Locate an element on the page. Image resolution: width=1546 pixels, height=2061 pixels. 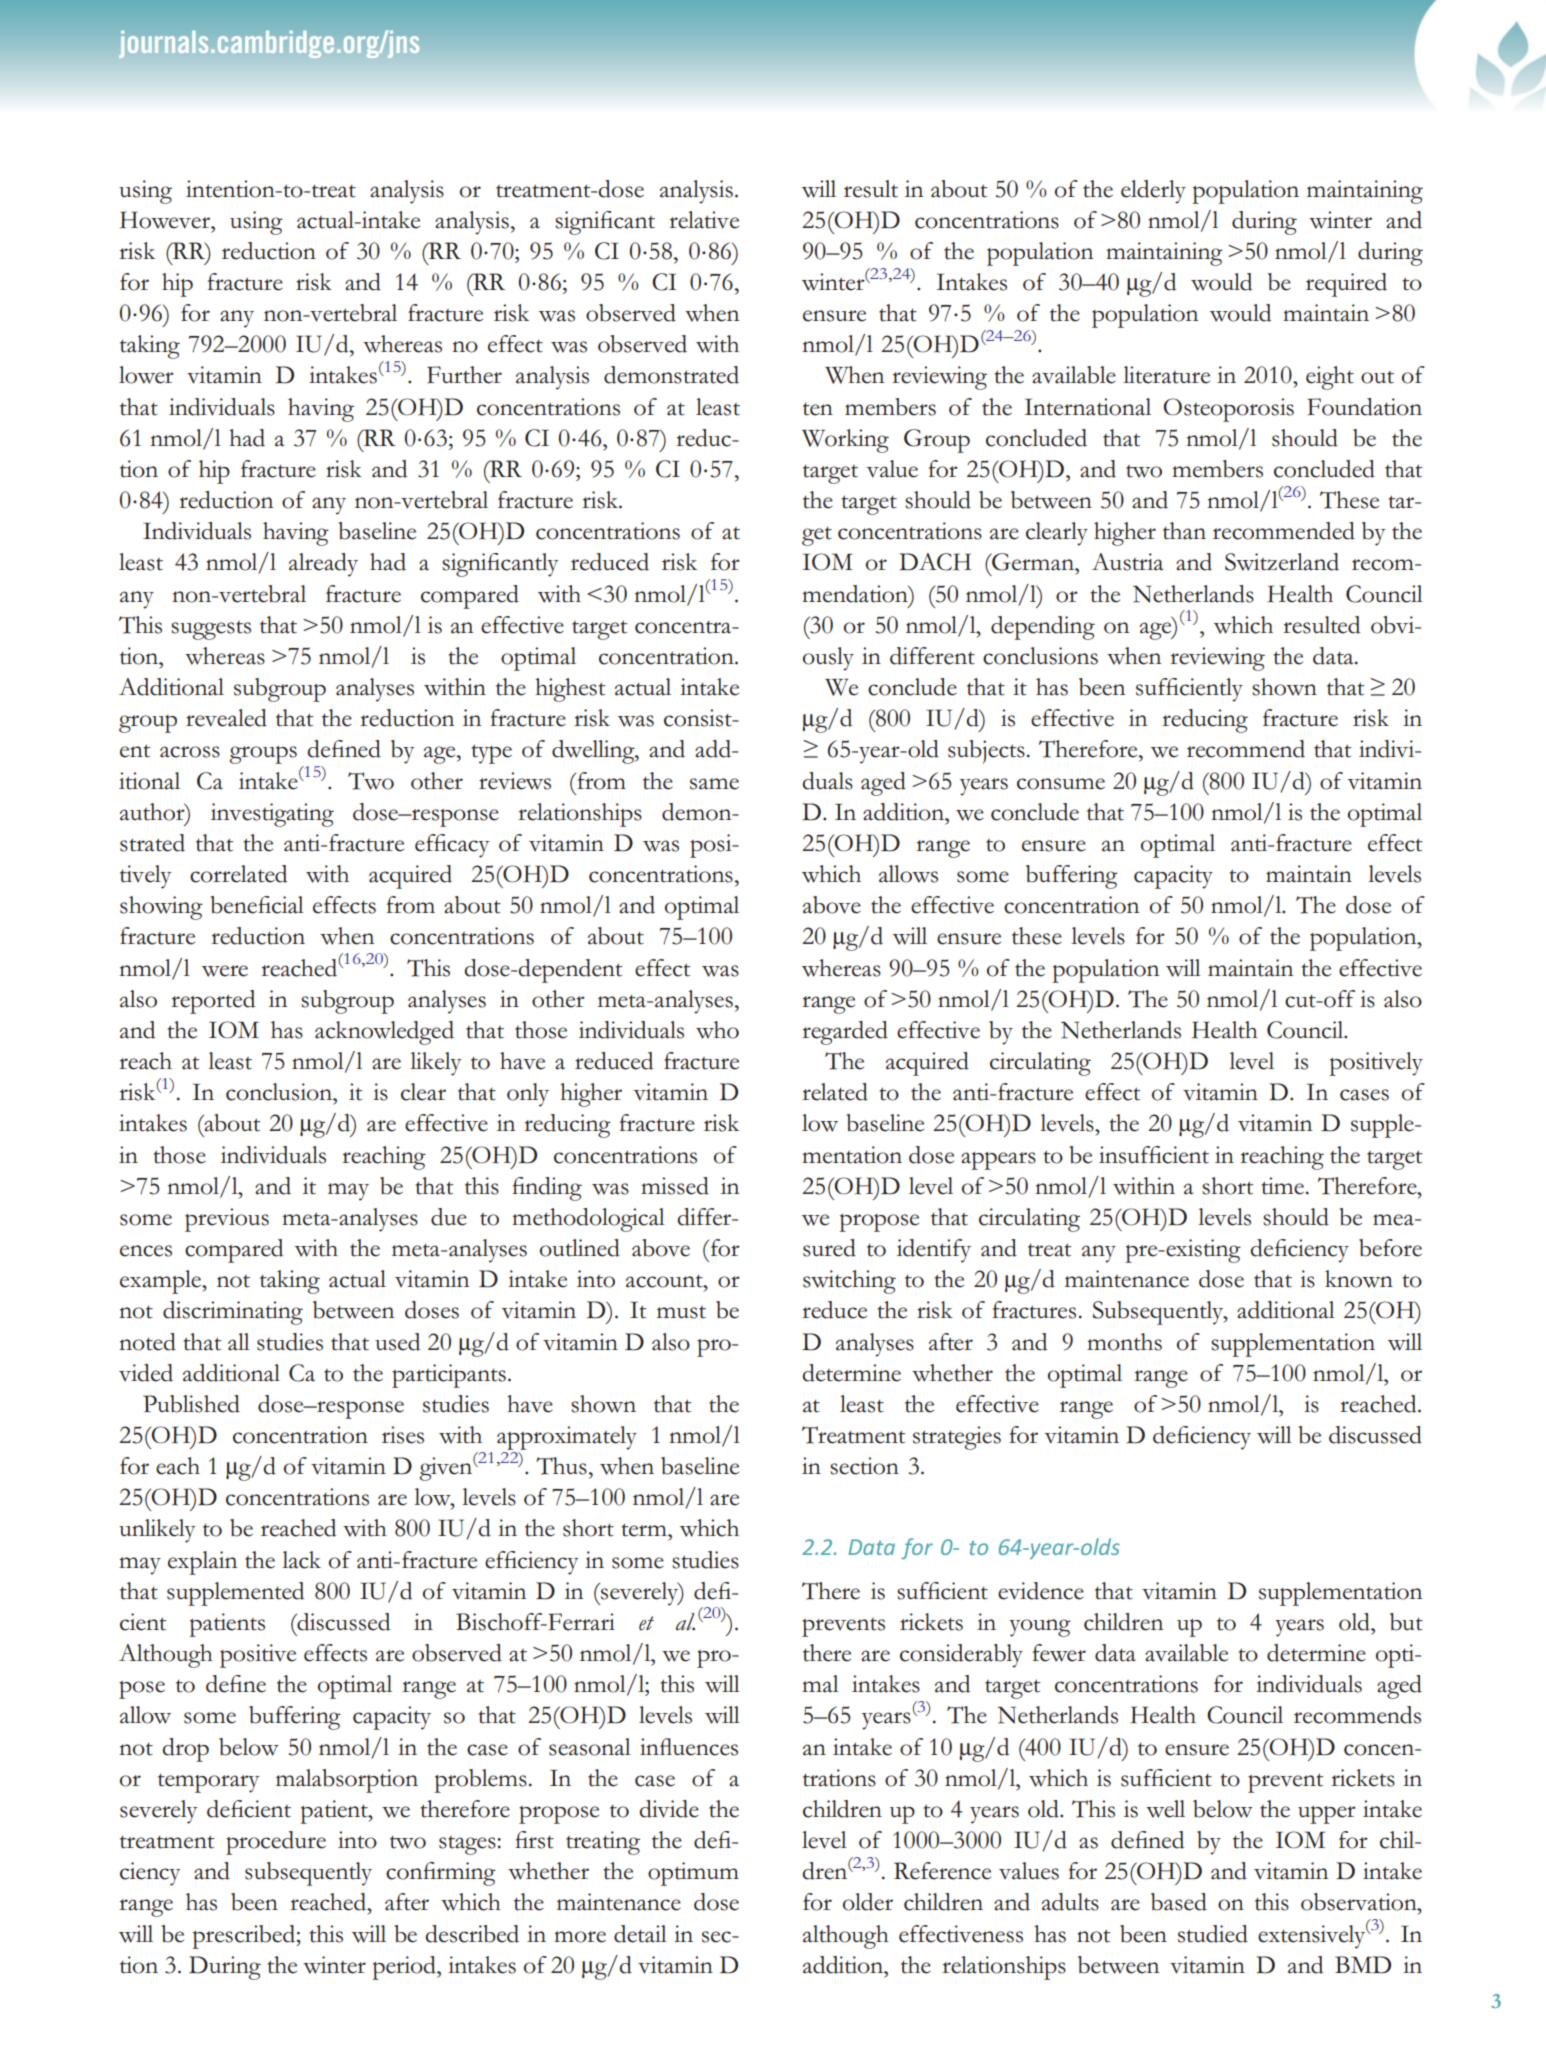
must is located at coordinates (681, 1312).
